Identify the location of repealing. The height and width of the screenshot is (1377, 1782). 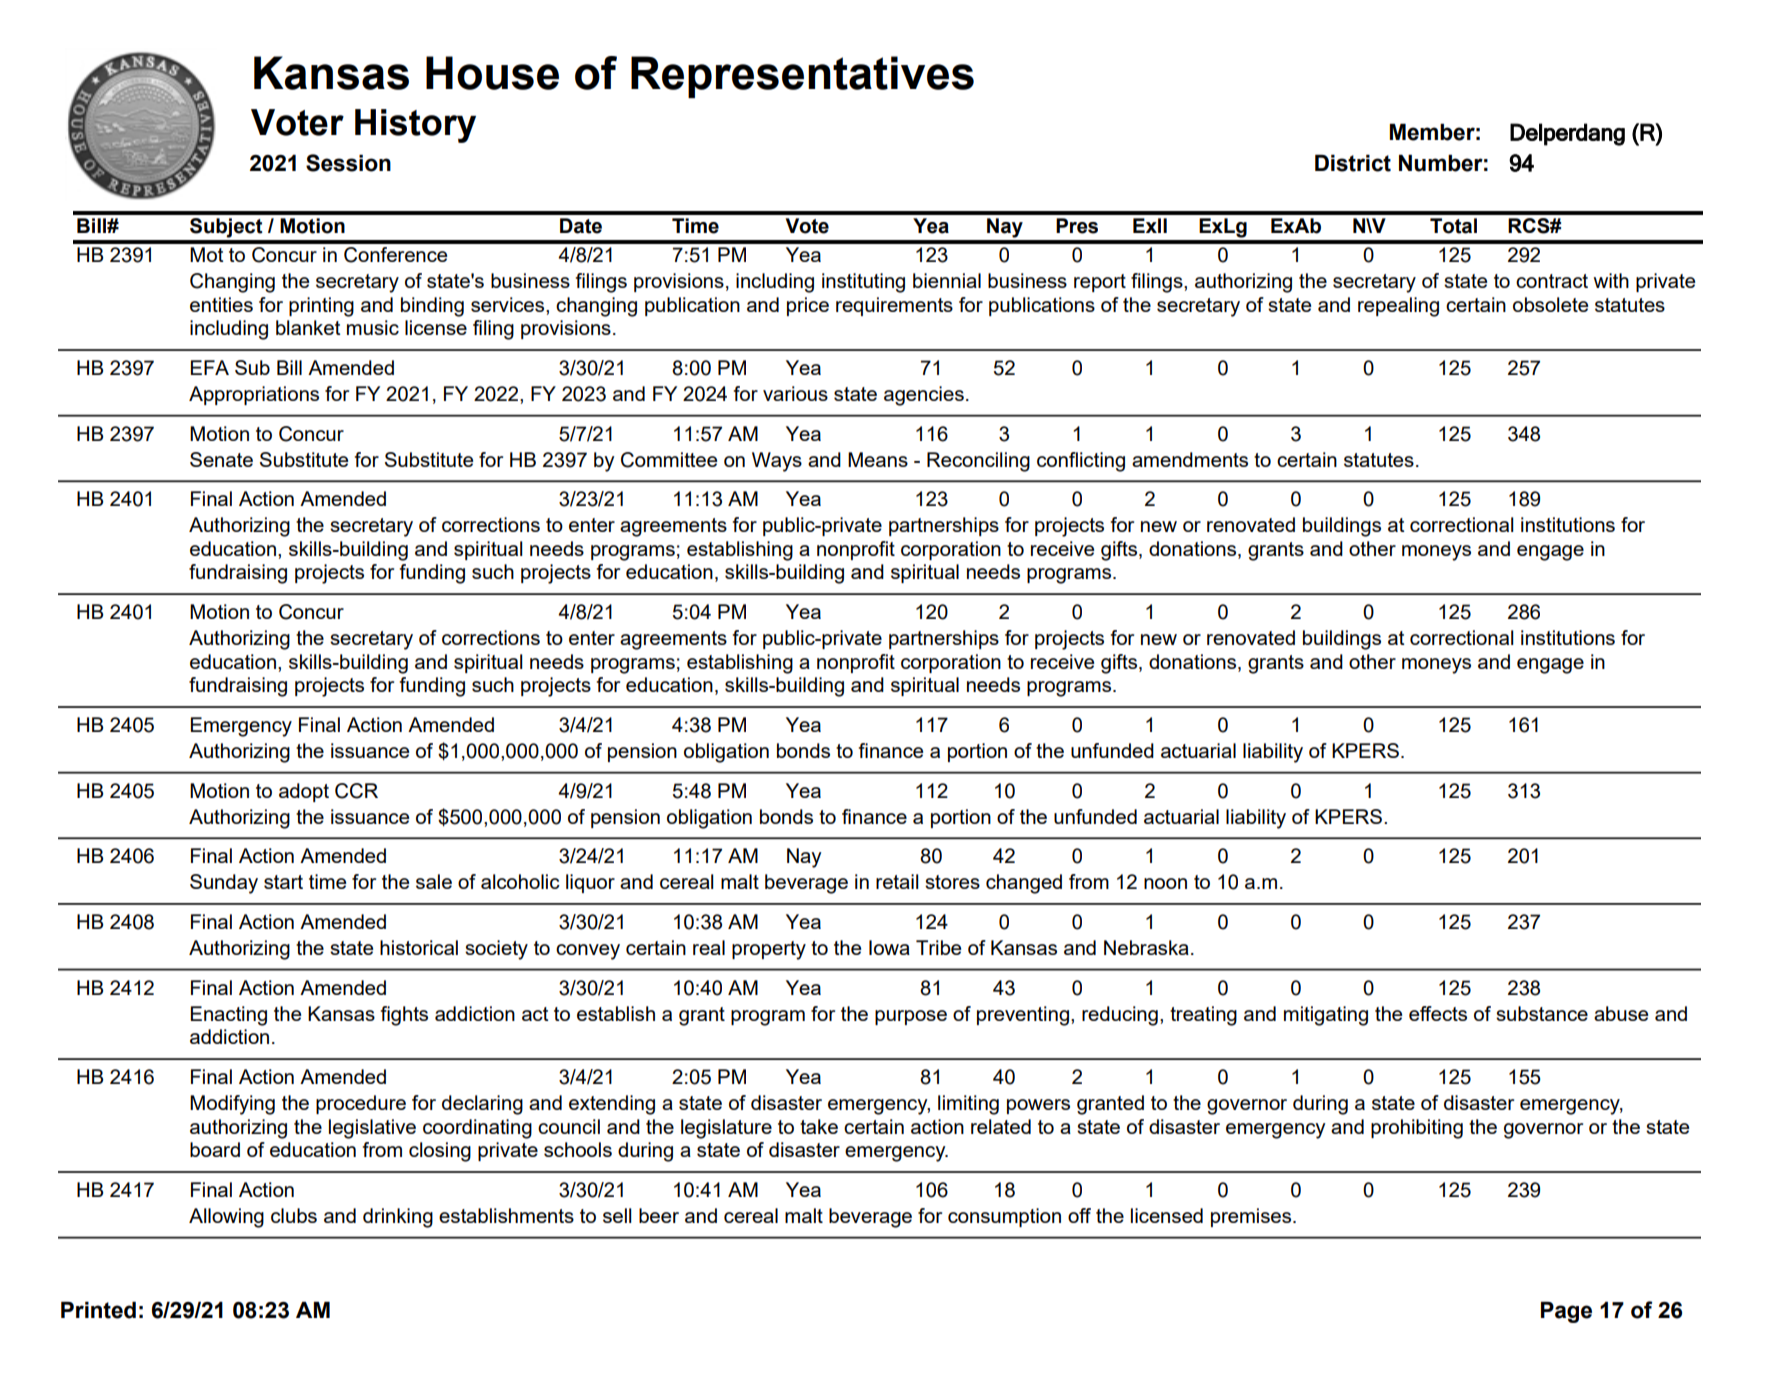
(1398, 307).
